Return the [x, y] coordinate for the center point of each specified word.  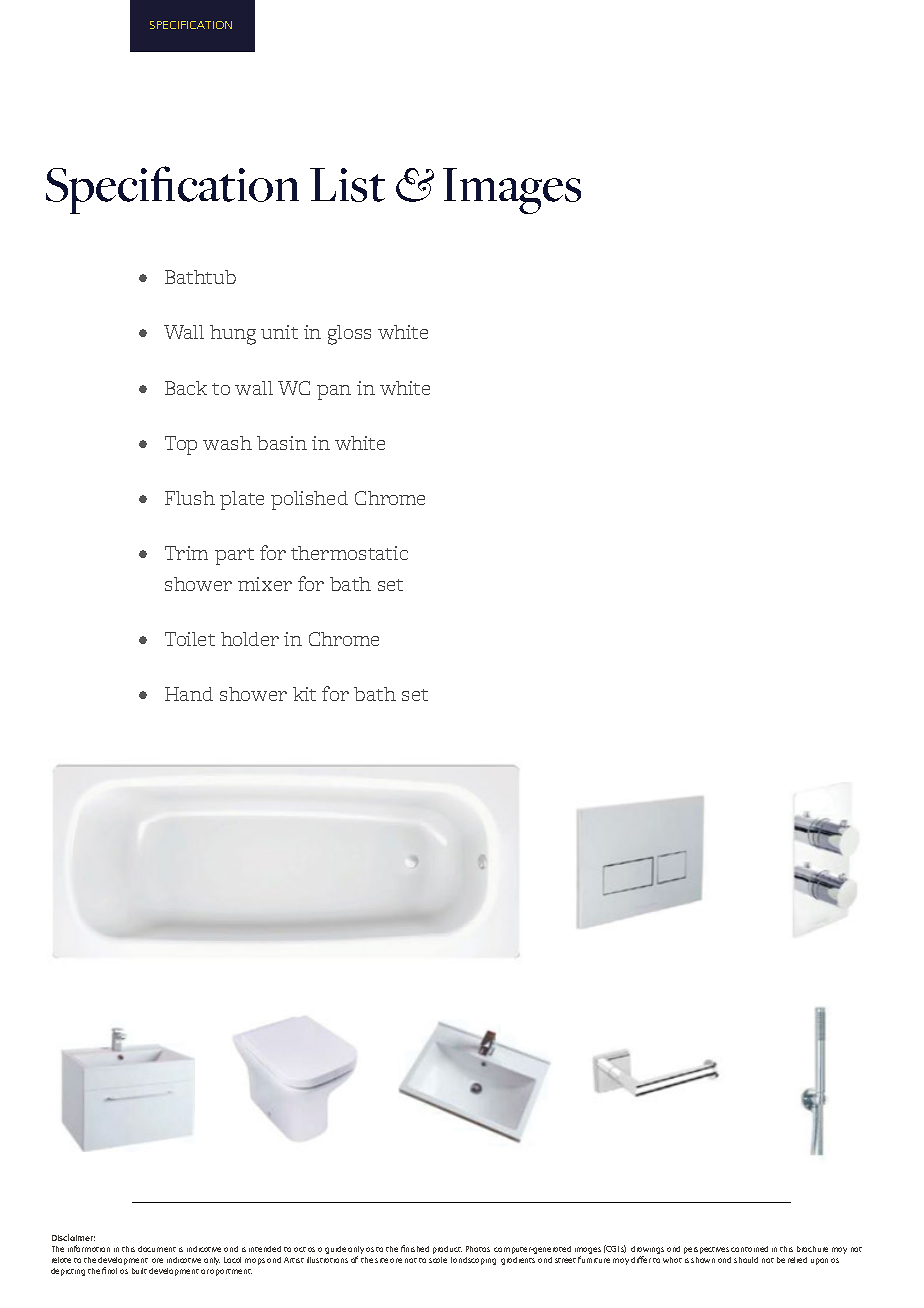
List [347, 185]
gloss [349, 335]
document [157, 1249]
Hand [189, 694]
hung [233, 335]
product [447, 1250]
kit [304, 694]
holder [250, 639]
